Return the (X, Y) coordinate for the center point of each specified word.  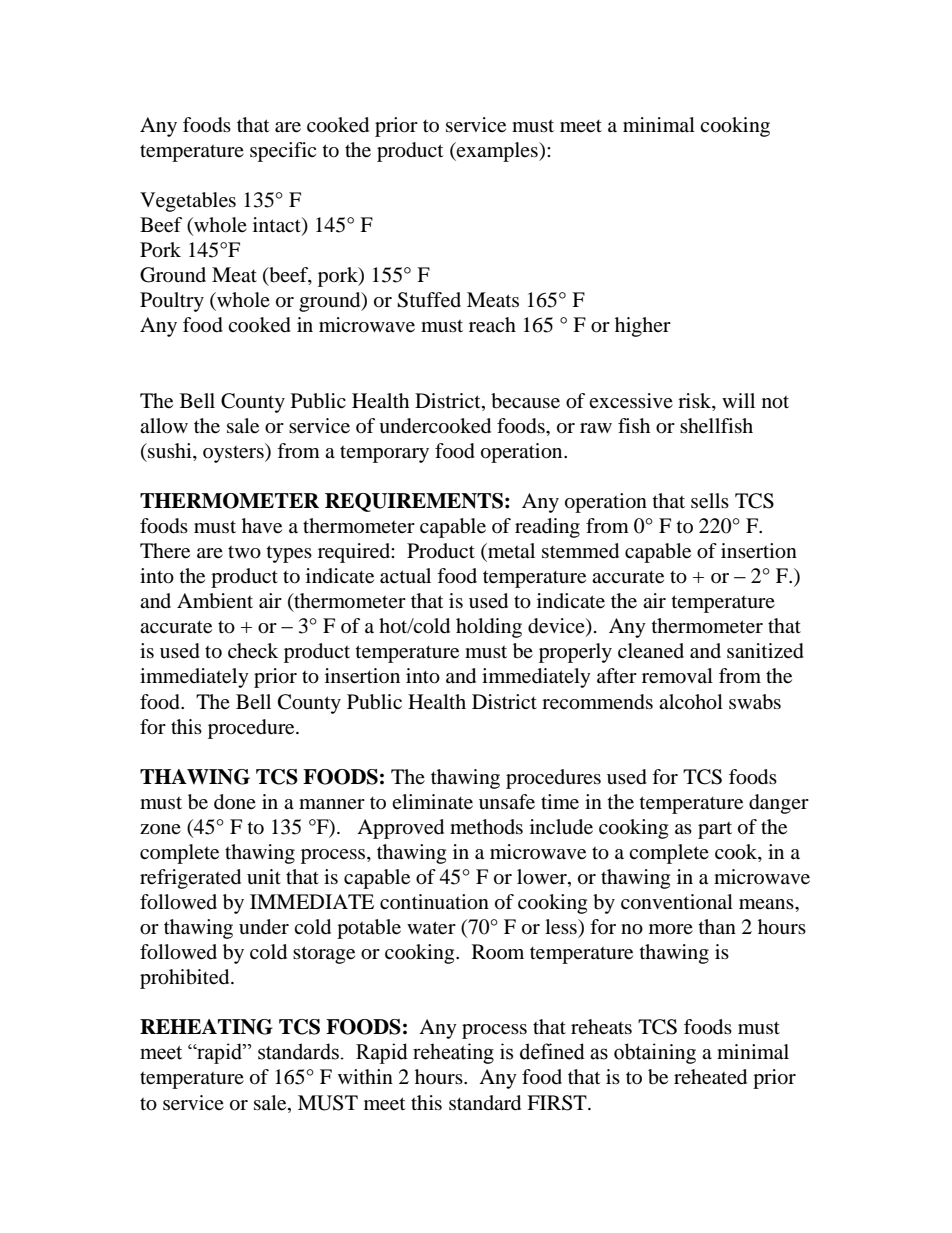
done (235, 802)
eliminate (432, 802)
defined (552, 1051)
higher (643, 327)
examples (497, 152)
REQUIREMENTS (414, 502)
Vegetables (188, 202)
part (715, 830)
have (262, 526)
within (365, 1076)
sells (710, 501)
